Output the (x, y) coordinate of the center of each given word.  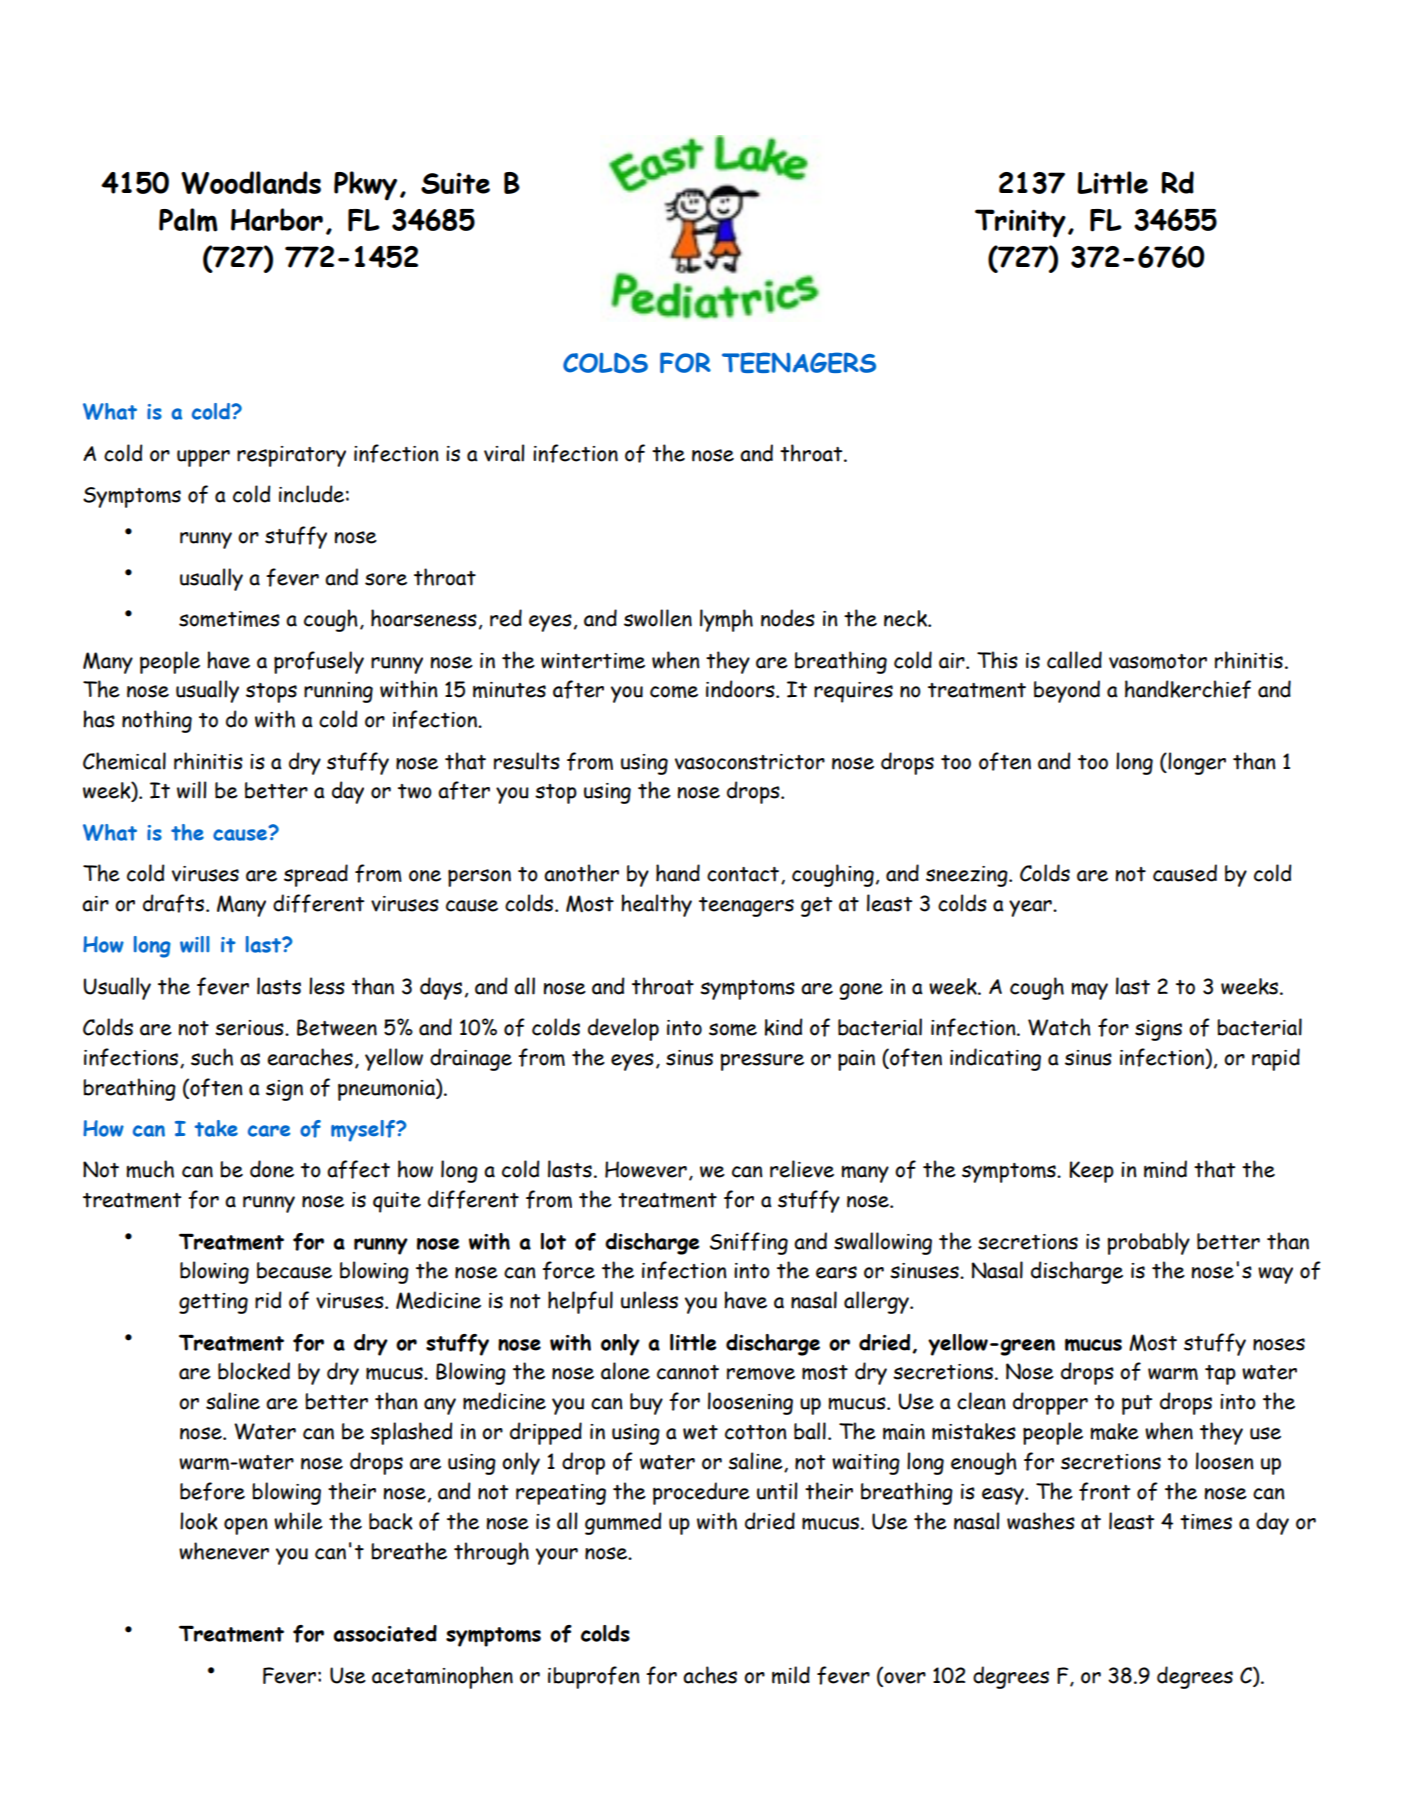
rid (268, 1300)
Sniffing (749, 1243)
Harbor (277, 219)
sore (386, 579)
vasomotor (1158, 661)
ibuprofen (594, 1677)
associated (385, 1633)
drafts (175, 903)
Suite (455, 183)
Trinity (1020, 223)
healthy (656, 905)
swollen (658, 618)
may (1089, 991)
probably (1148, 1243)
